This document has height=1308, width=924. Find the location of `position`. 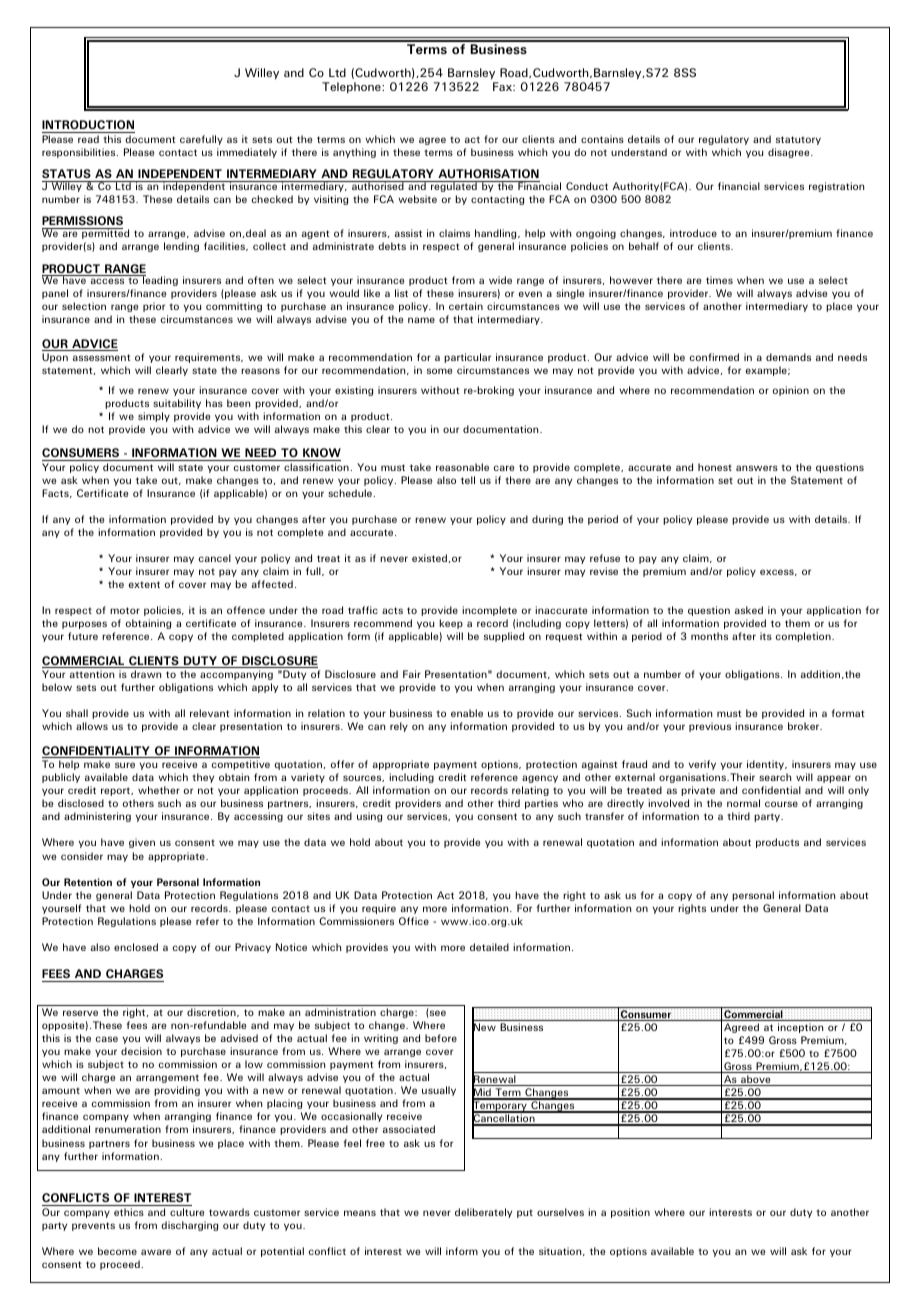

position is located at coordinates (630, 1213).
